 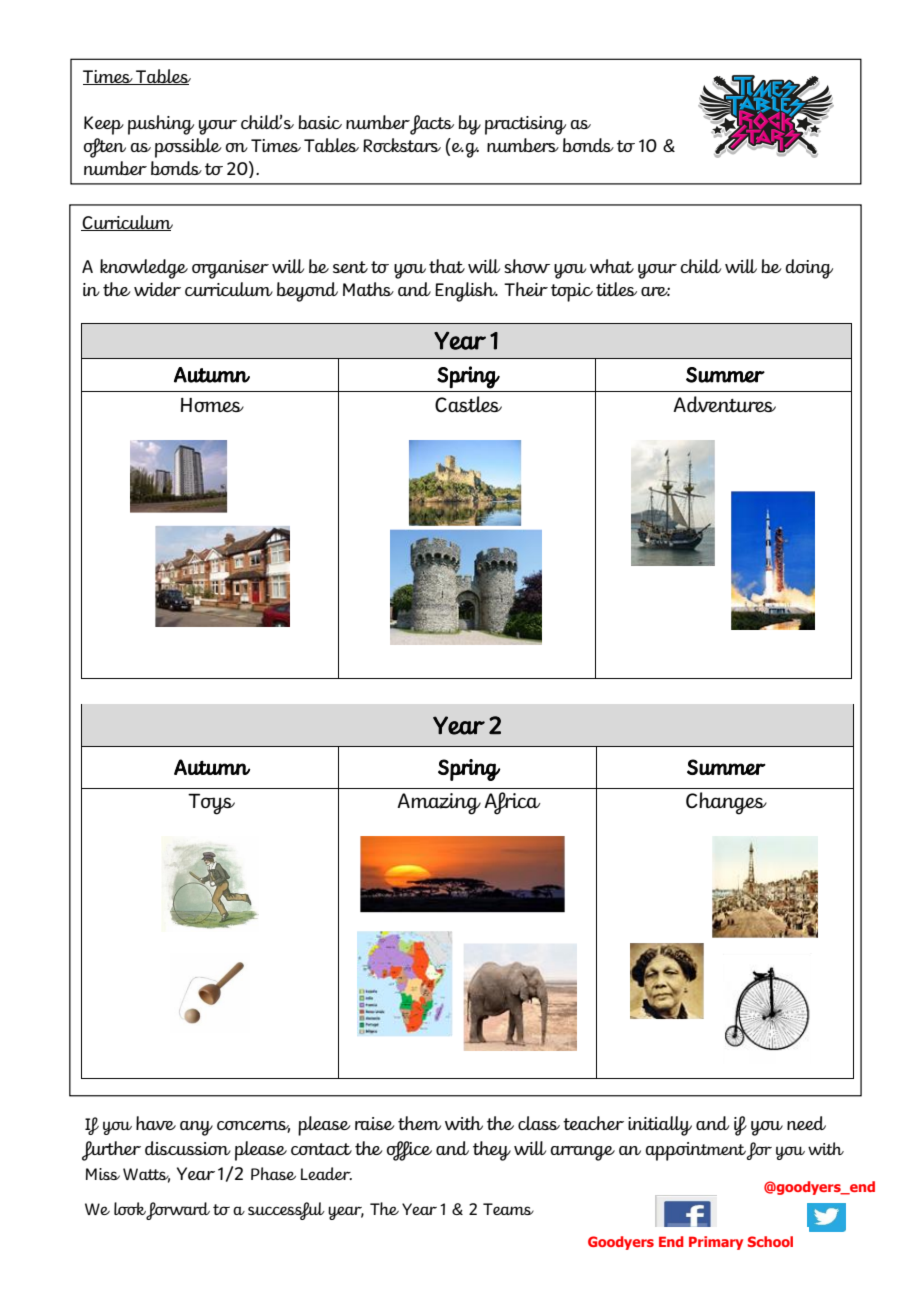 What do you see at coordinates (439, 804) in the screenshot?
I see `Amazing` at bounding box center [439, 804].
